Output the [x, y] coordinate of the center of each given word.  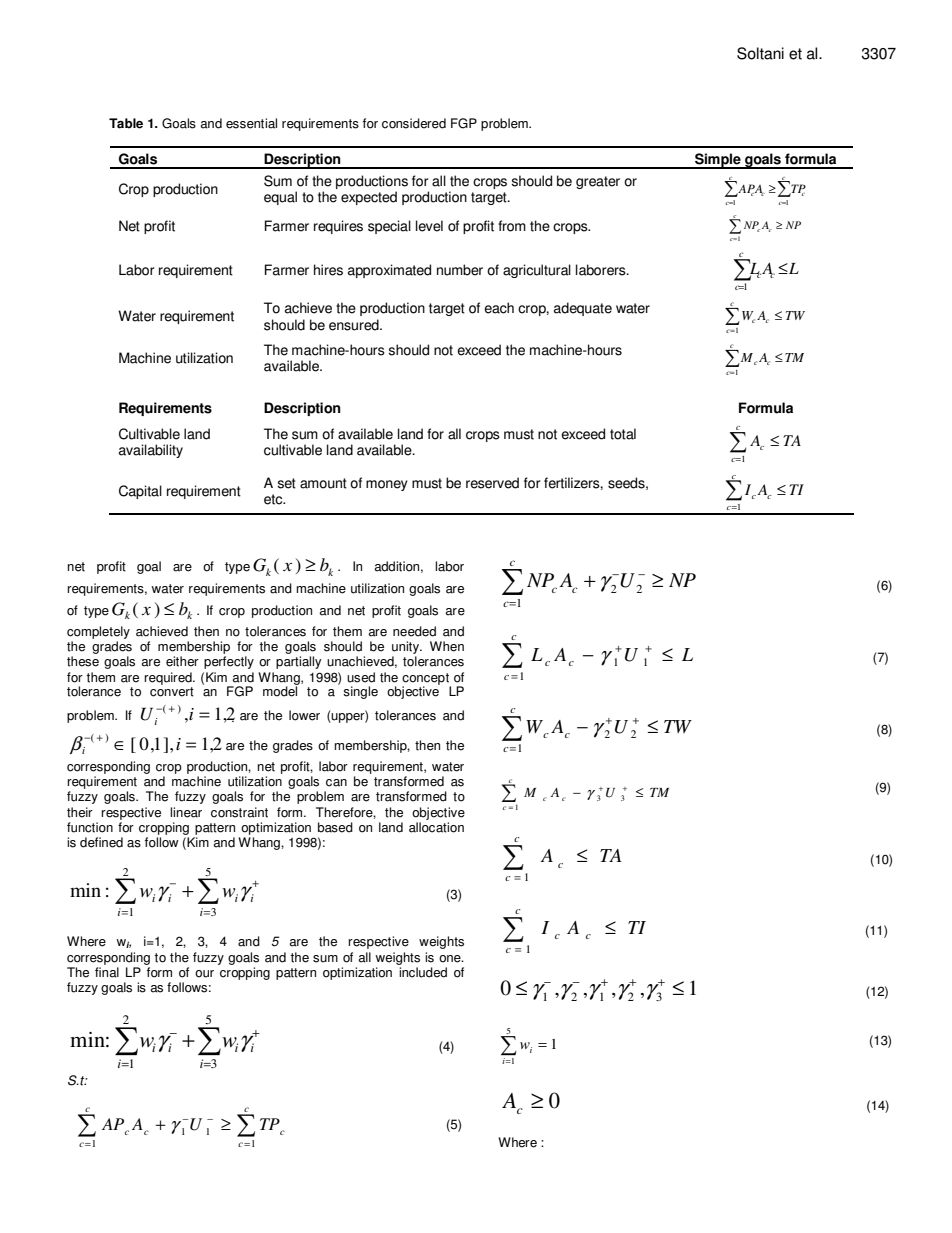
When [447, 646]
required [169, 678]
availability [151, 451]
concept [426, 680]
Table [126, 123]
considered [414, 123]
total [623, 434]
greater [598, 182]
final [107, 972]
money [387, 485]
